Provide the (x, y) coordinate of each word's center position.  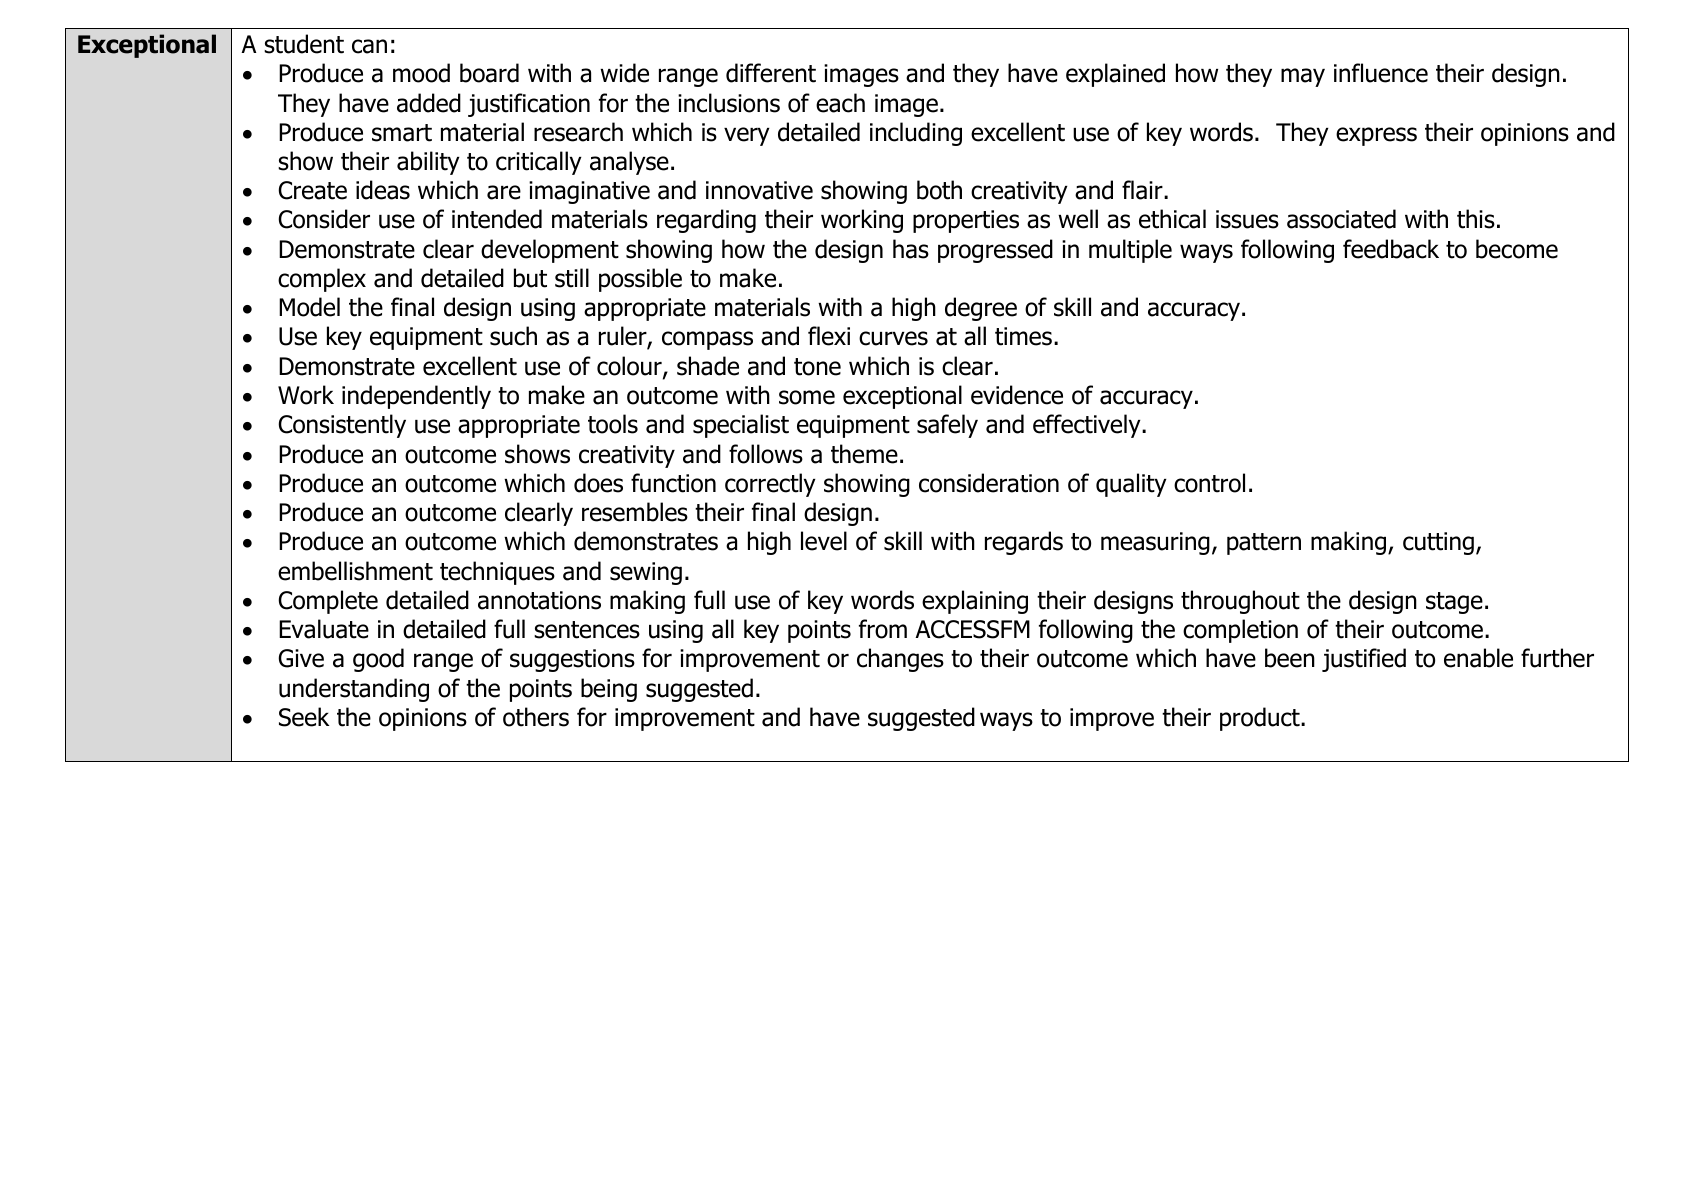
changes (900, 660)
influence (1381, 73)
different (771, 73)
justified (1364, 660)
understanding (354, 690)
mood (421, 73)
